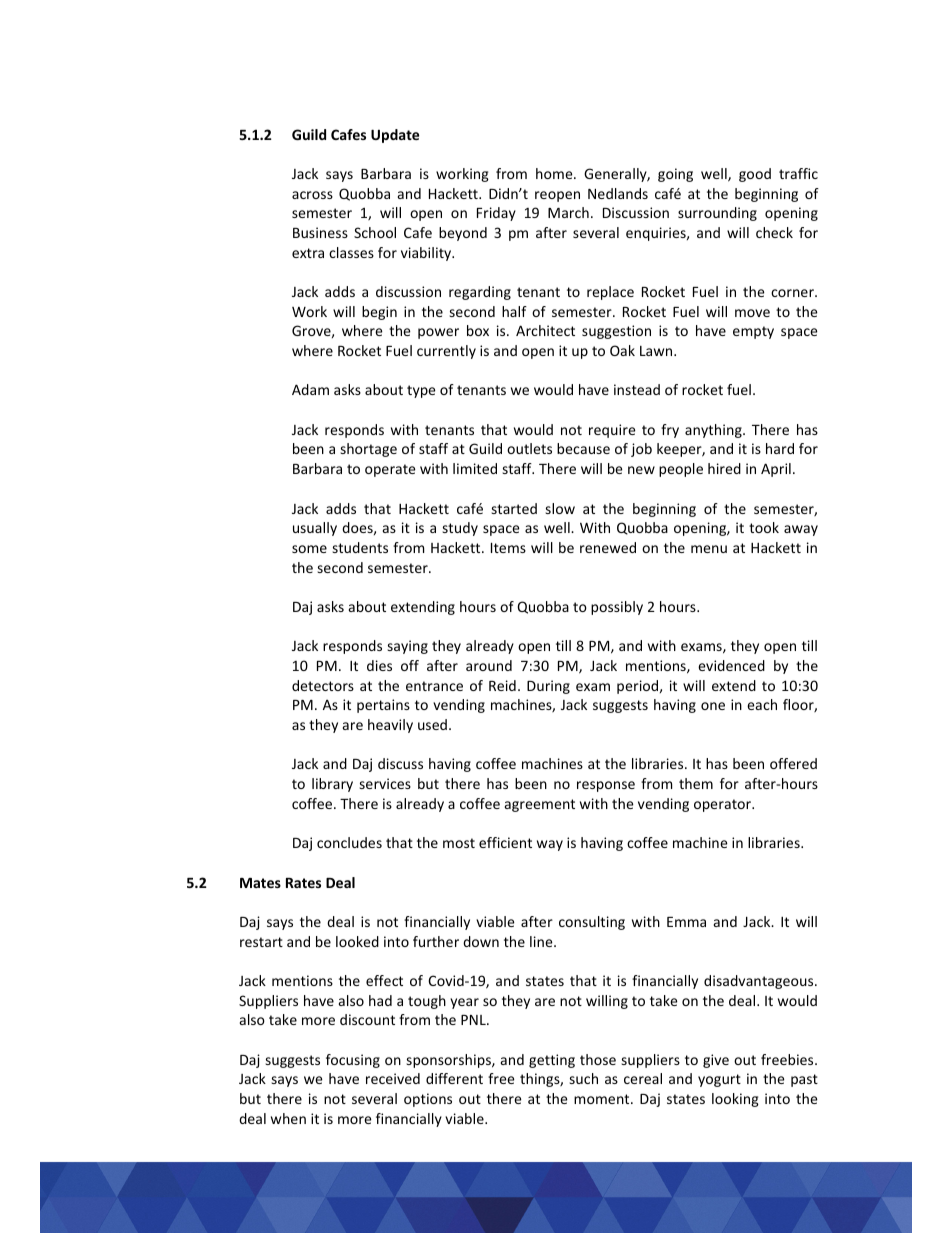 This screenshot has width=952, height=1233. What do you see at coordinates (312, 195) in the screenshot?
I see `across` at bounding box center [312, 195].
